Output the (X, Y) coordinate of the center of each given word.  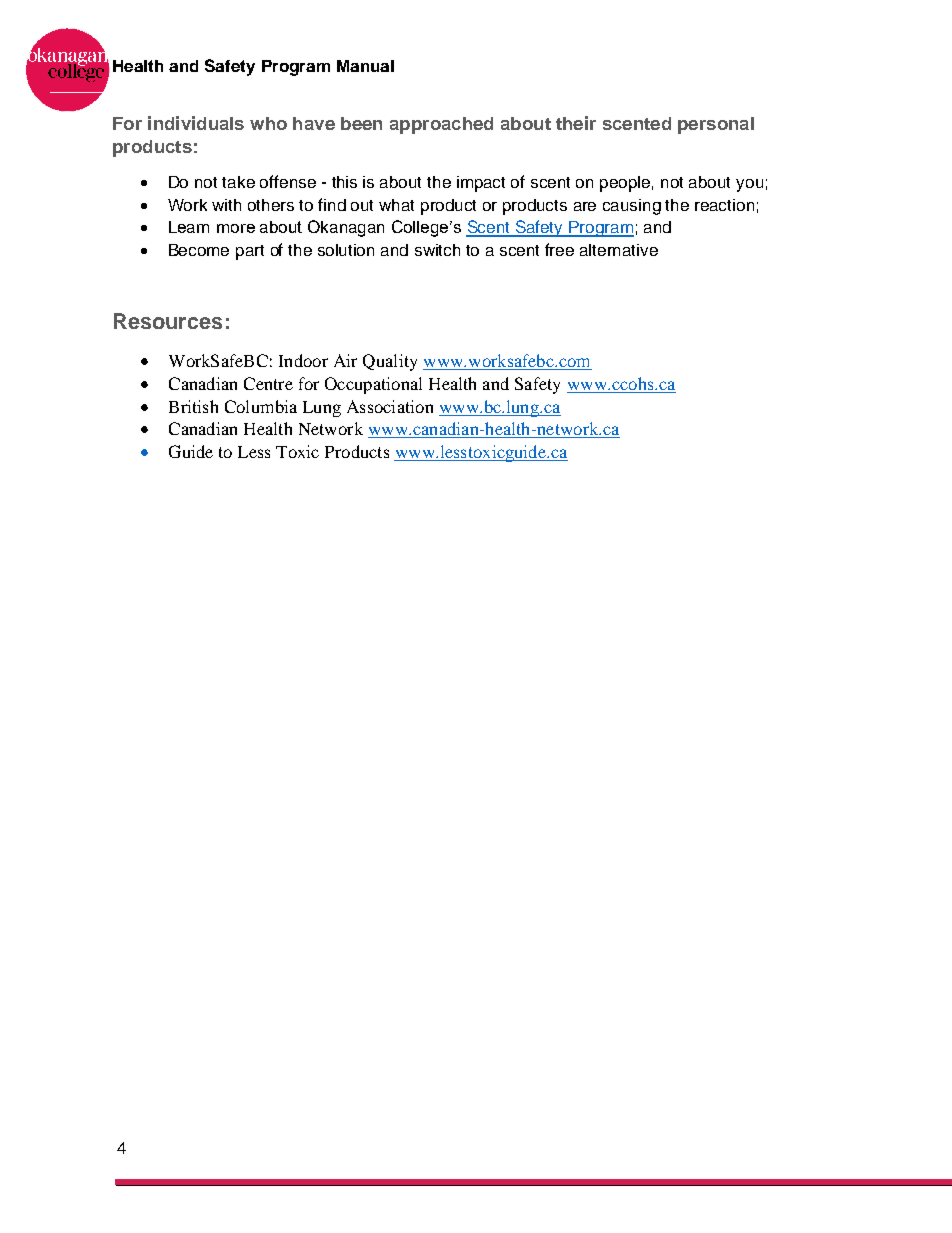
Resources (168, 321)
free (559, 249)
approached (441, 125)
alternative (619, 250)
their (576, 123)
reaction (724, 205)
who (268, 123)
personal (716, 125)
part (250, 252)
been (361, 123)
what (396, 205)
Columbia (261, 406)
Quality (390, 362)
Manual (365, 66)
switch (437, 250)
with (226, 205)
